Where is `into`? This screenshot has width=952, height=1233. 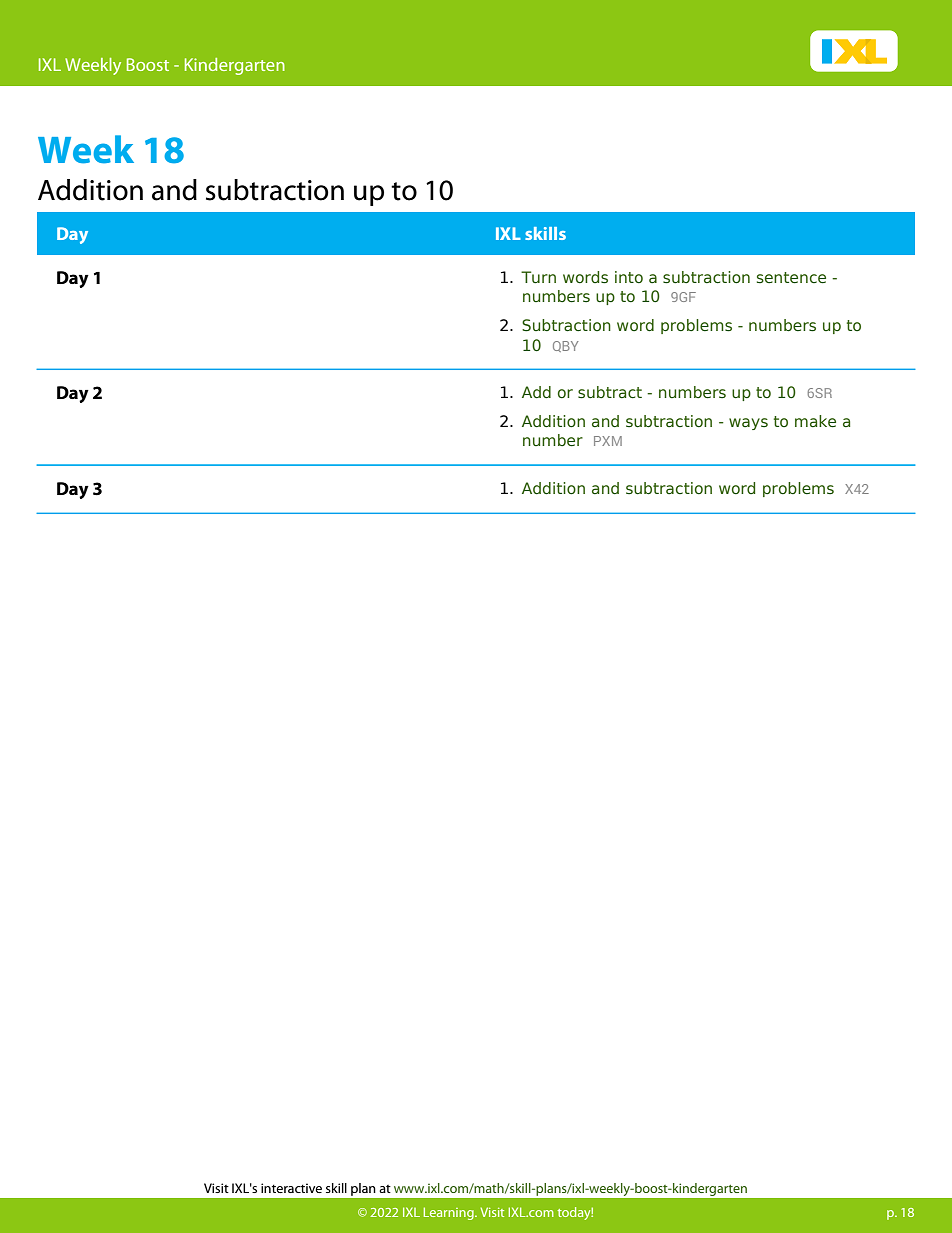
into is located at coordinates (629, 277).
